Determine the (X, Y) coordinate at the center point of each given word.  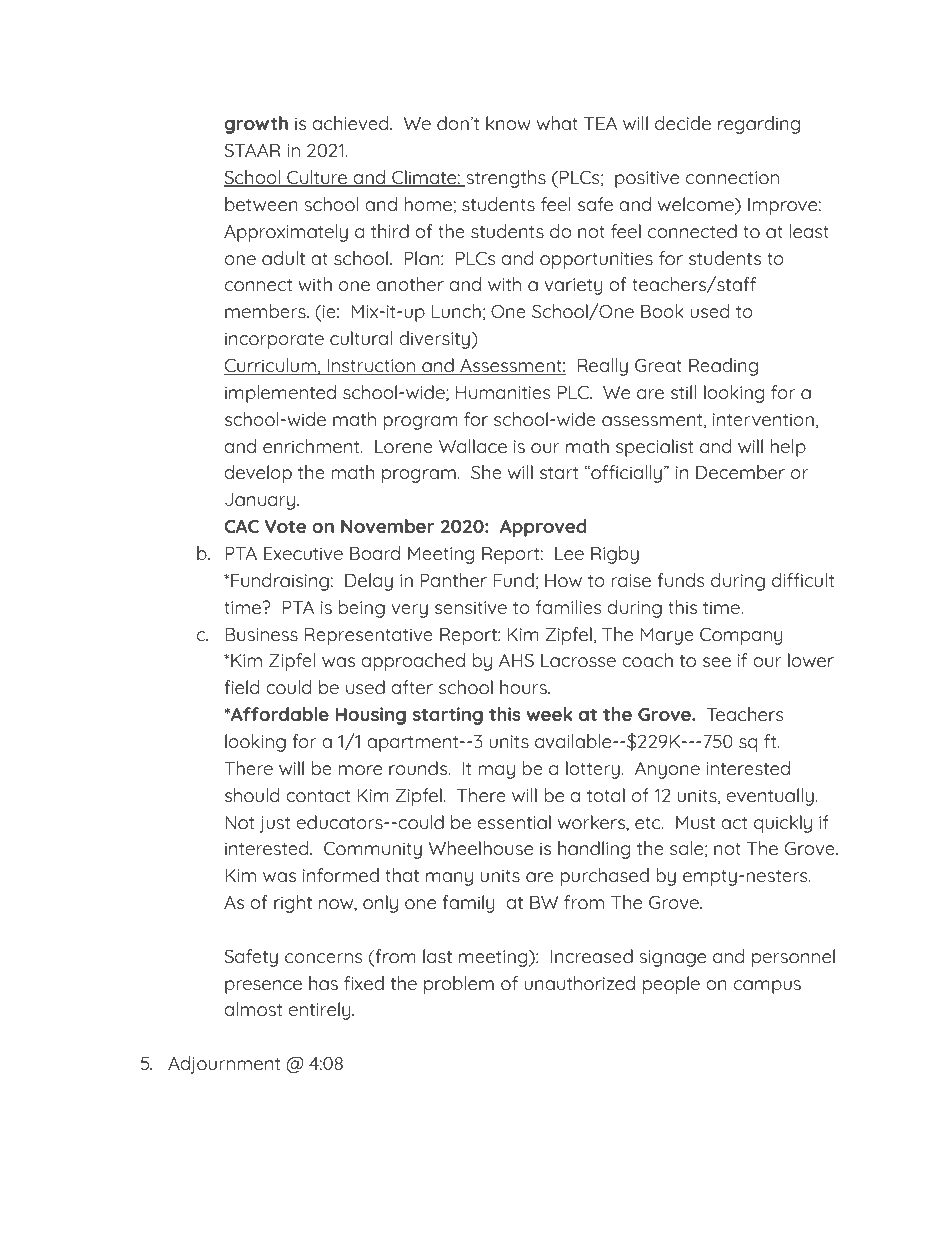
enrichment (312, 446)
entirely (321, 1011)
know (508, 123)
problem (459, 985)
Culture (317, 178)
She (486, 472)
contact (318, 796)
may (496, 772)
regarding (759, 125)
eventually (771, 797)
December (740, 472)
